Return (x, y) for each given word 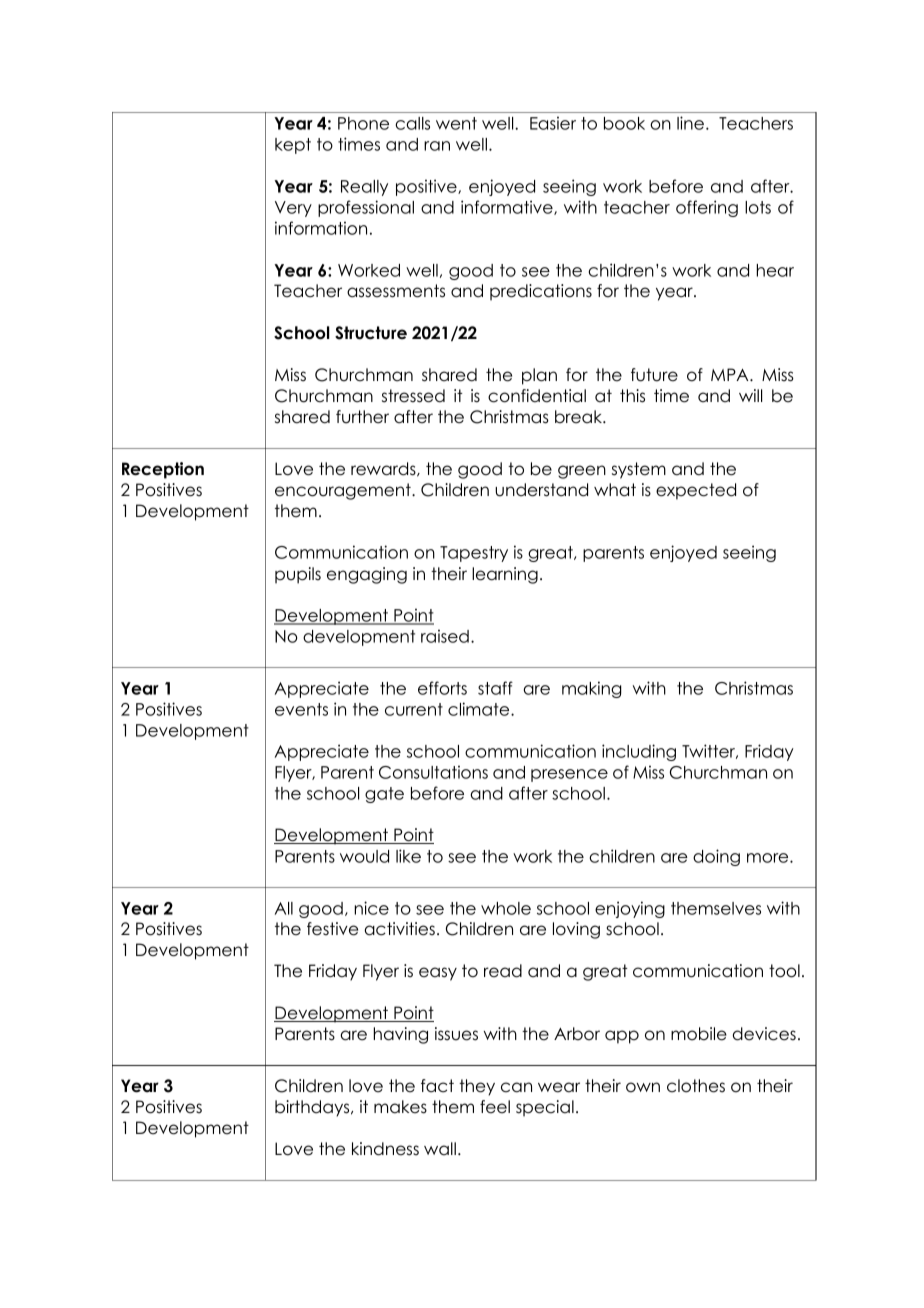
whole (506, 908)
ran (437, 146)
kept (293, 146)
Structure (371, 333)
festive (332, 929)
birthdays (313, 1108)
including (639, 752)
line (690, 123)
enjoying (630, 909)
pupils (298, 575)
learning (505, 575)
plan (539, 376)
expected (696, 491)
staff (495, 688)
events (301, 709)
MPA (731, 374)
